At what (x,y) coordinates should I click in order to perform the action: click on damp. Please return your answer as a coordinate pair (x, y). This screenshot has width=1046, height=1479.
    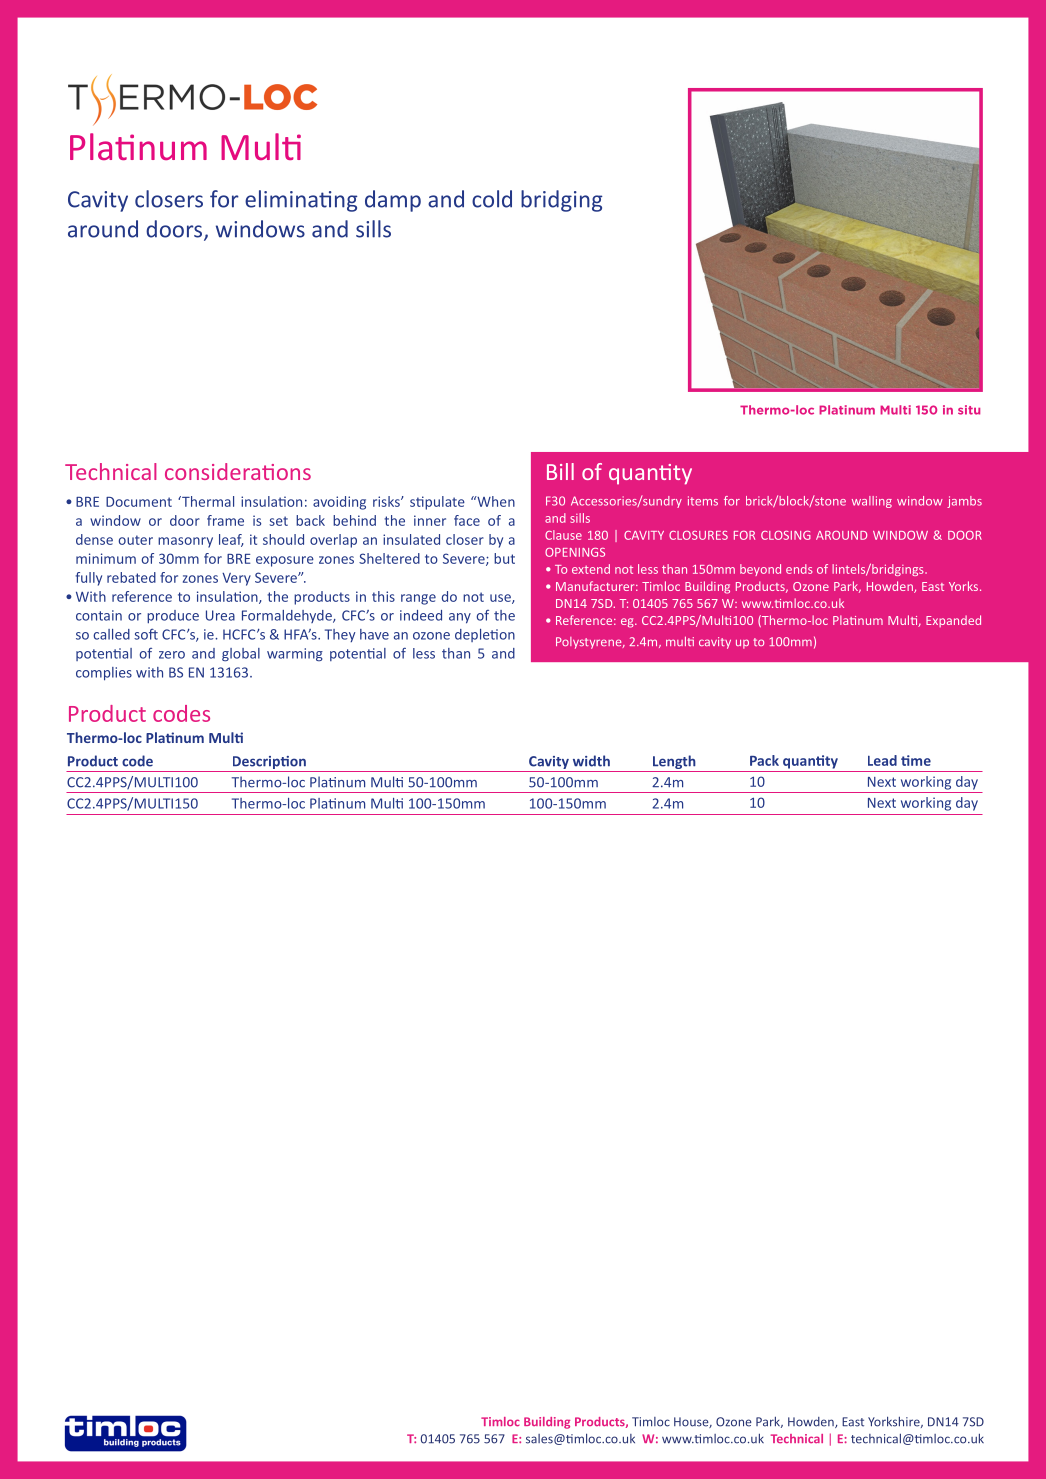
    Looking at the image, I should click on (393, 201).
